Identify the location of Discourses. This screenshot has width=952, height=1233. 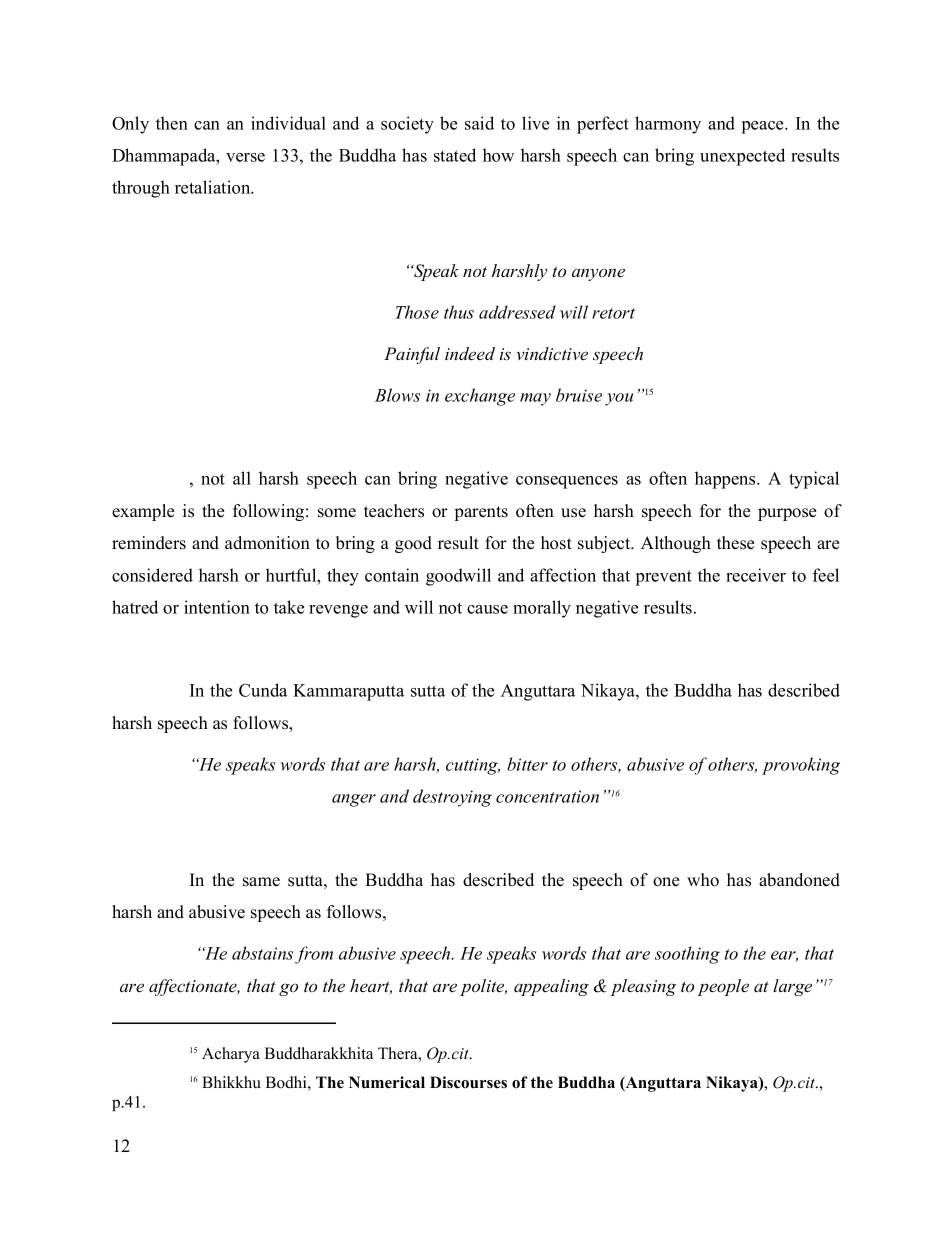
(468, 1082).
